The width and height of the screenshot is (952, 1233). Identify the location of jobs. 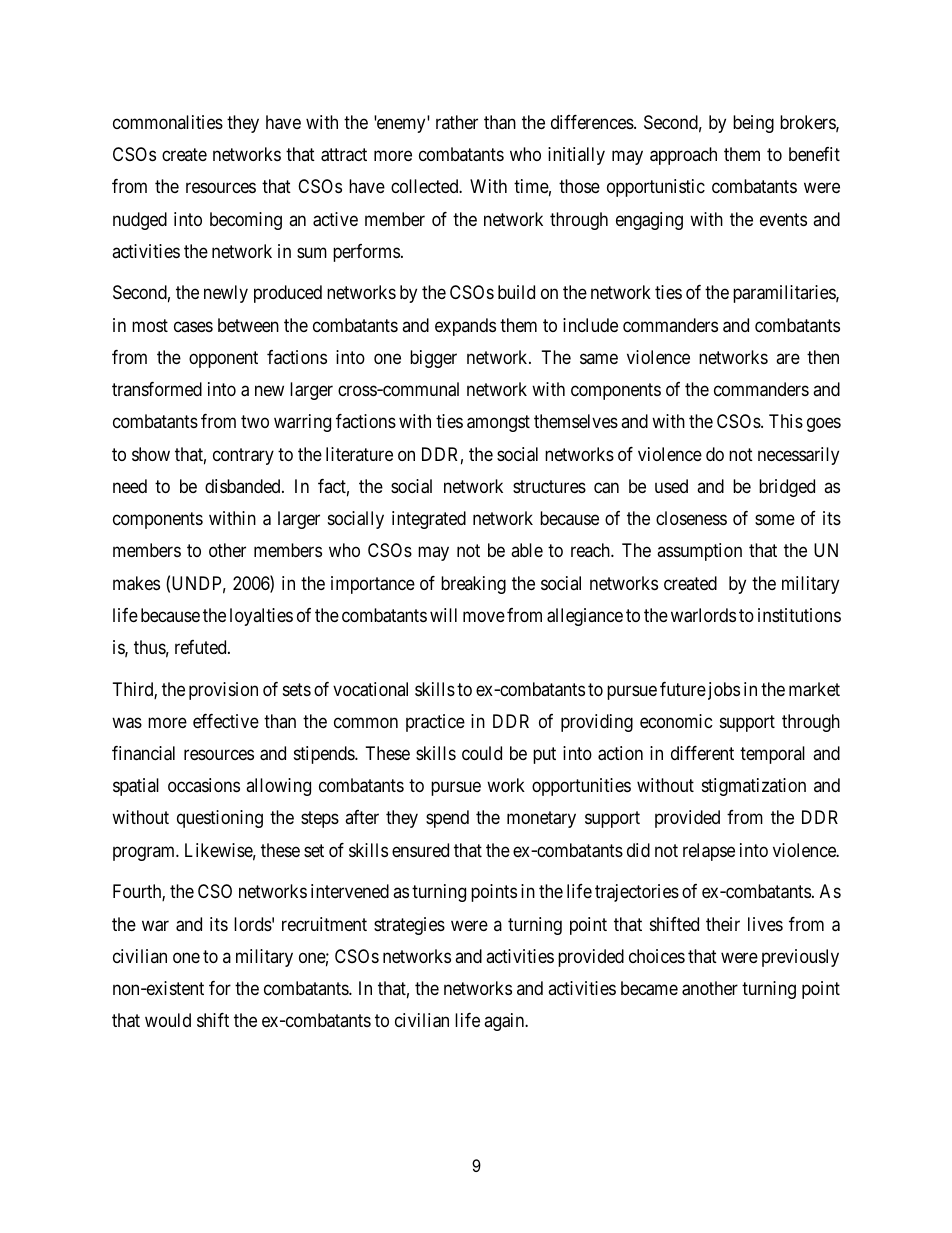
(722, 691).
